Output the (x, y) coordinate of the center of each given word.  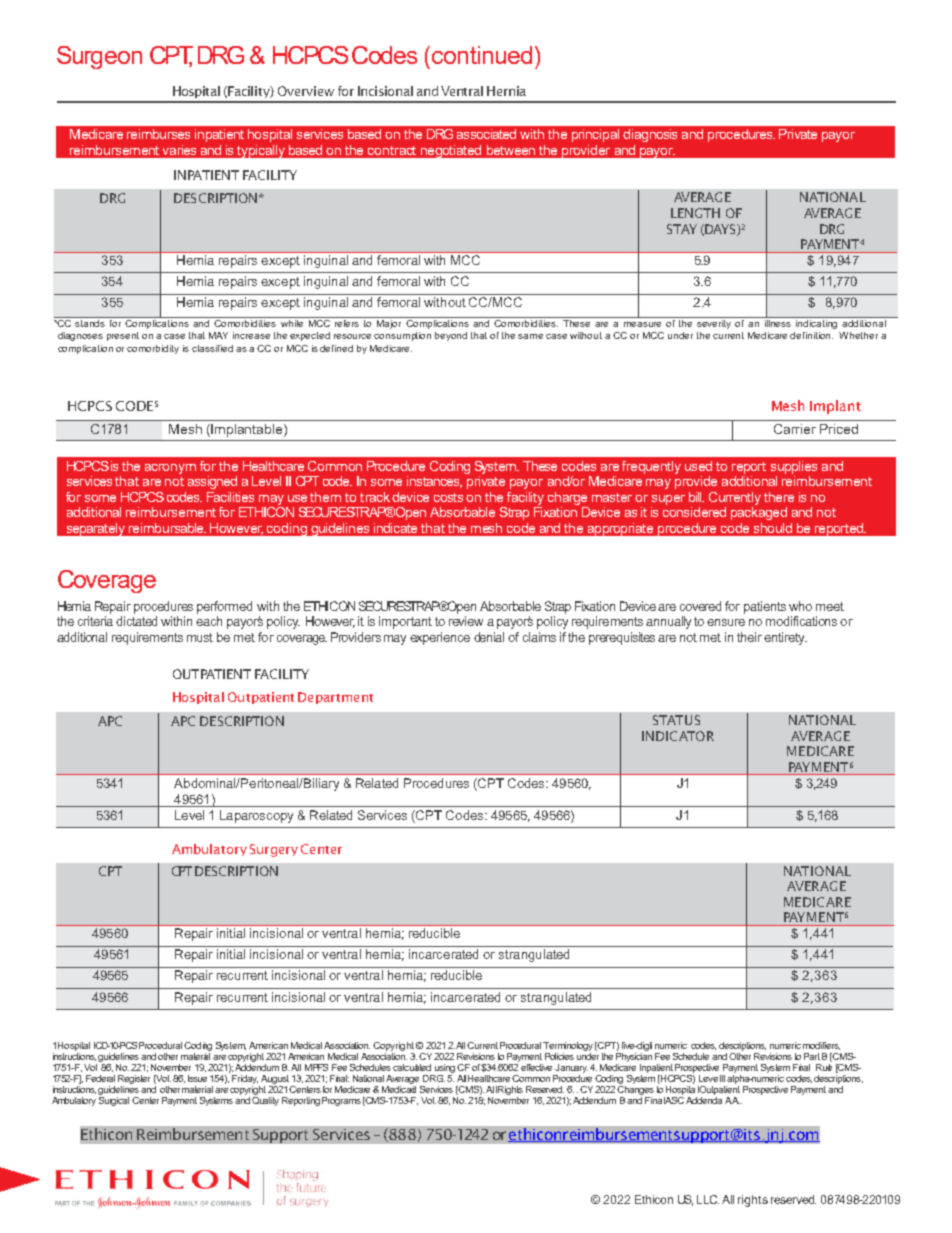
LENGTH (695, 213)
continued (482, 55)
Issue (197, 1078)
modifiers (821, 1046)
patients (765, 607)
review (466, 621)
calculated (412, 1067)
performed (224, 607)
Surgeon (99, 57)
